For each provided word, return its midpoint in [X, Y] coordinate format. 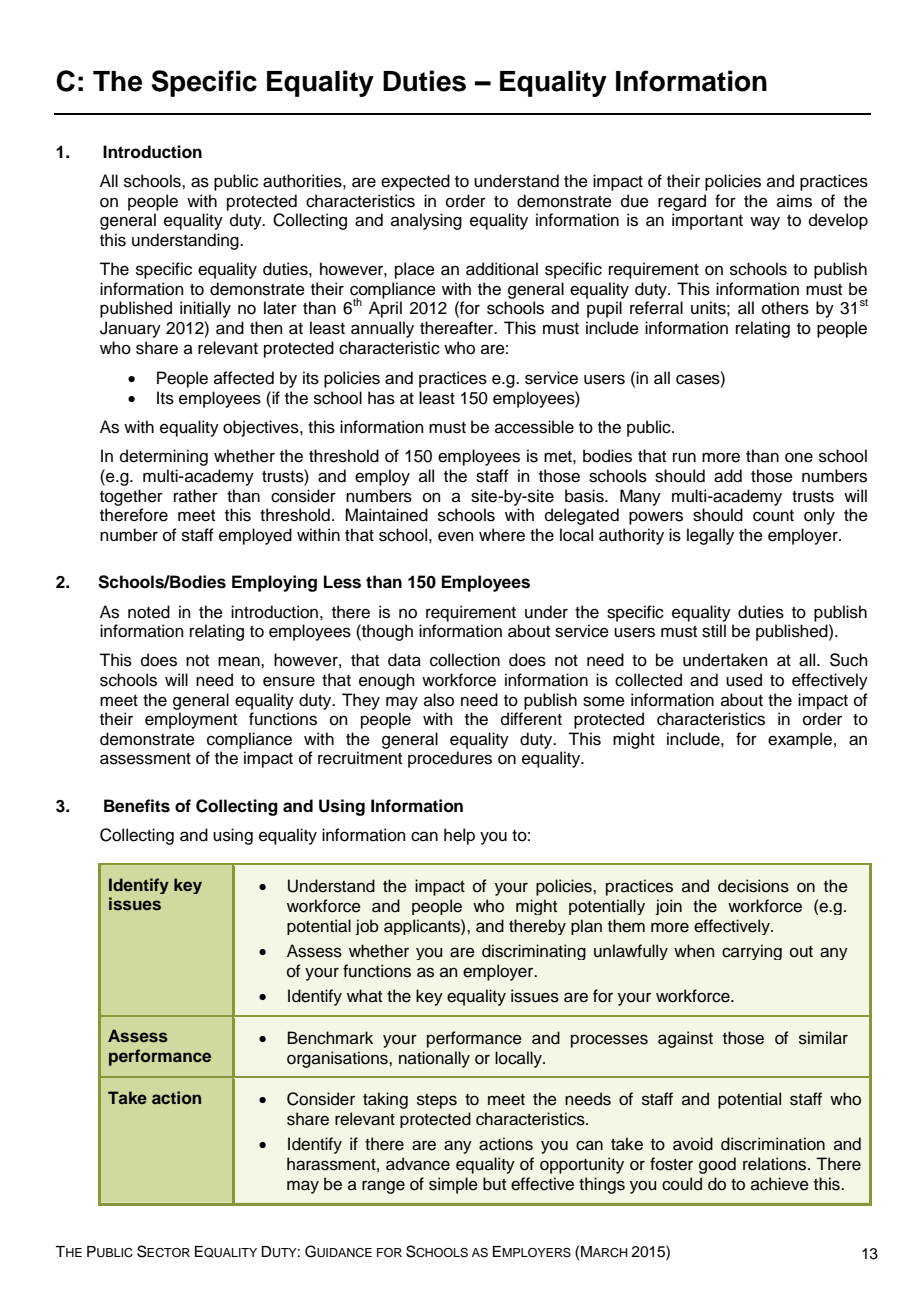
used [744, 680]
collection [465, 660]
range [383, 1187]
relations [776, 1164]
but [494, 1184]
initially [205, 309]
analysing [426, 221]
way [765, 223]
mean [240, 661]
